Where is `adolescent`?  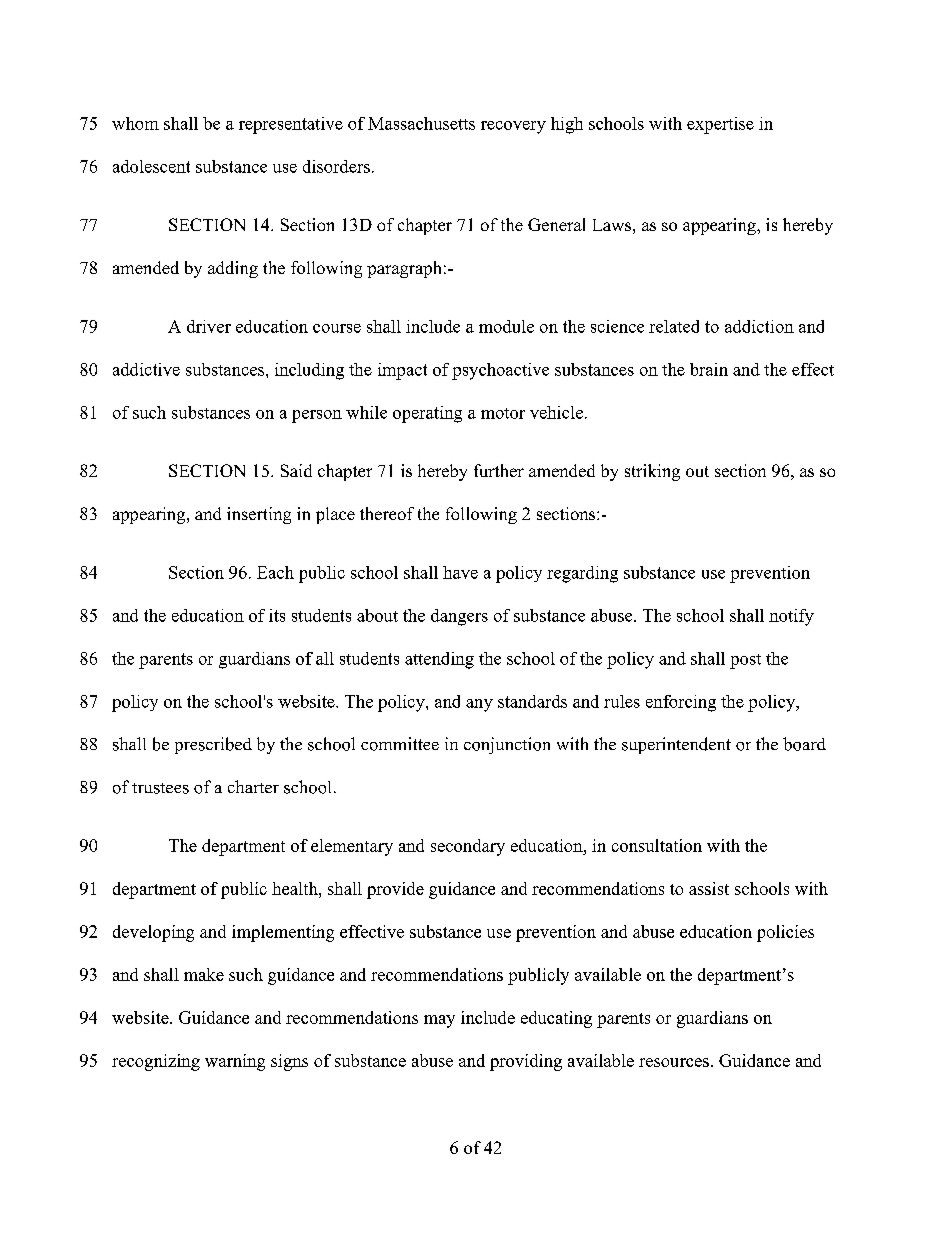
adolescent is located at coordinates (151, 166).
